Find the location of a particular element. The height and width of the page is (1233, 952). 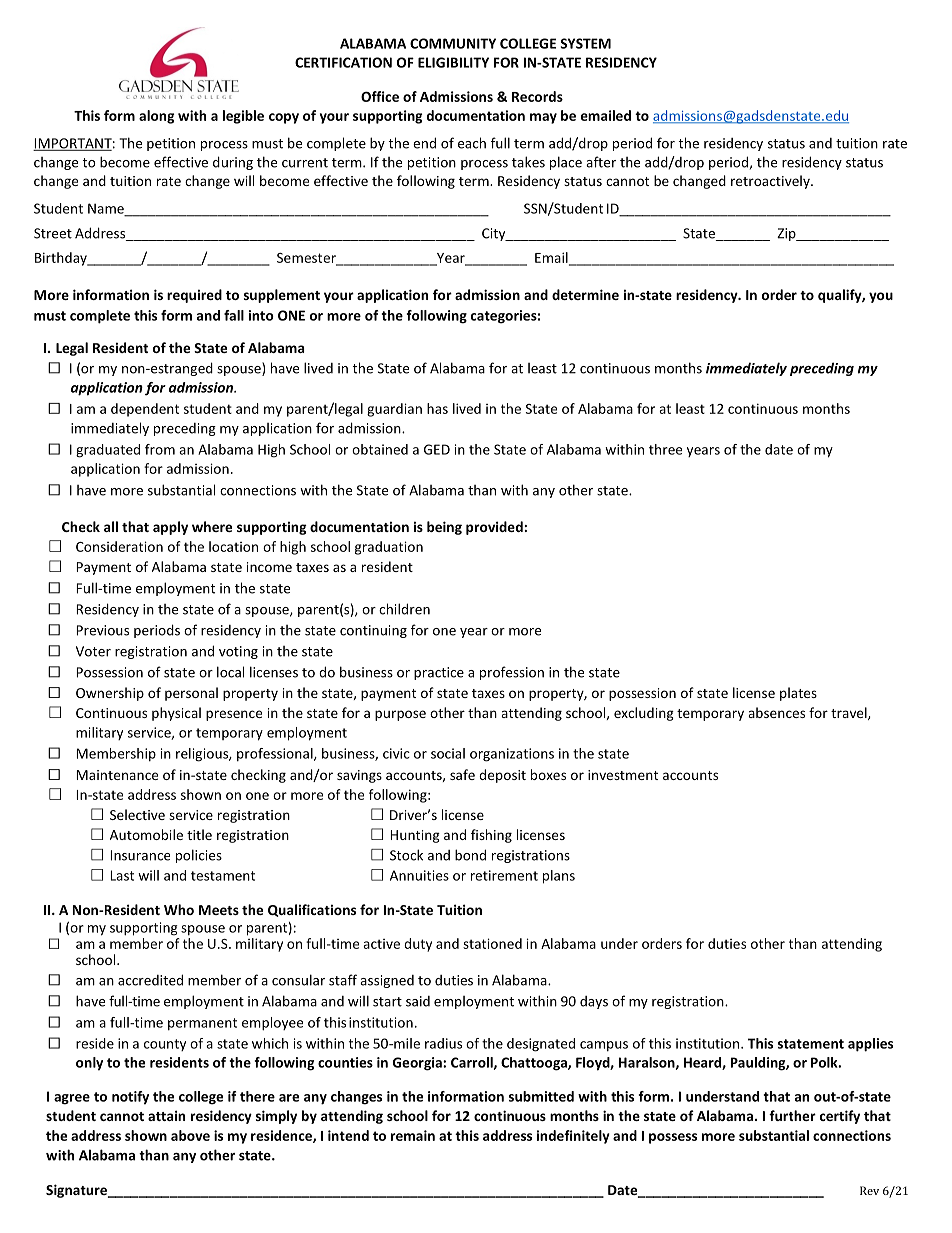

has is located at coordinates (437, 408).
